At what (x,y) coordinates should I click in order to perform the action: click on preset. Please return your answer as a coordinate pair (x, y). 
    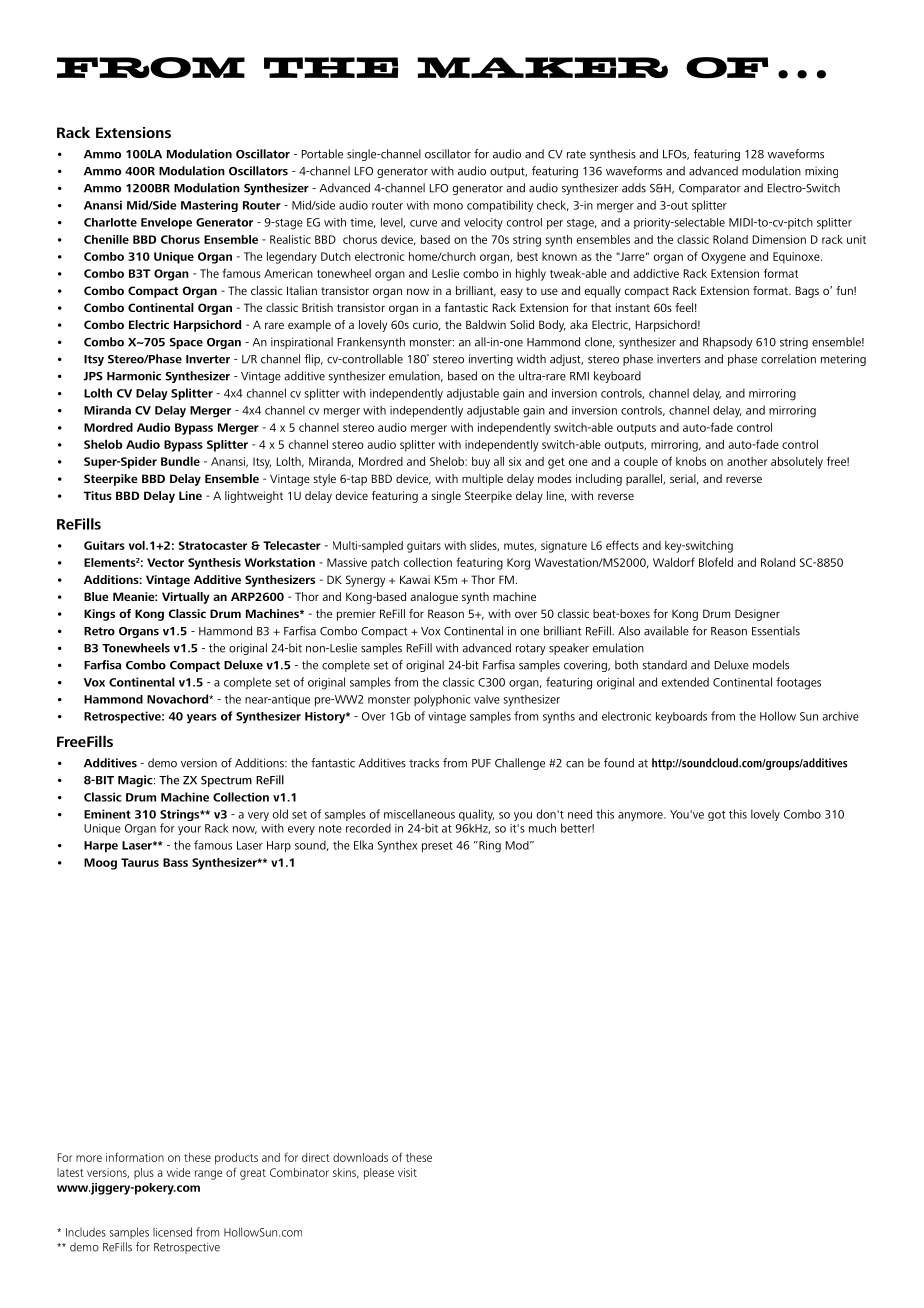
    Looking at the image, I should click on (437, 846).
